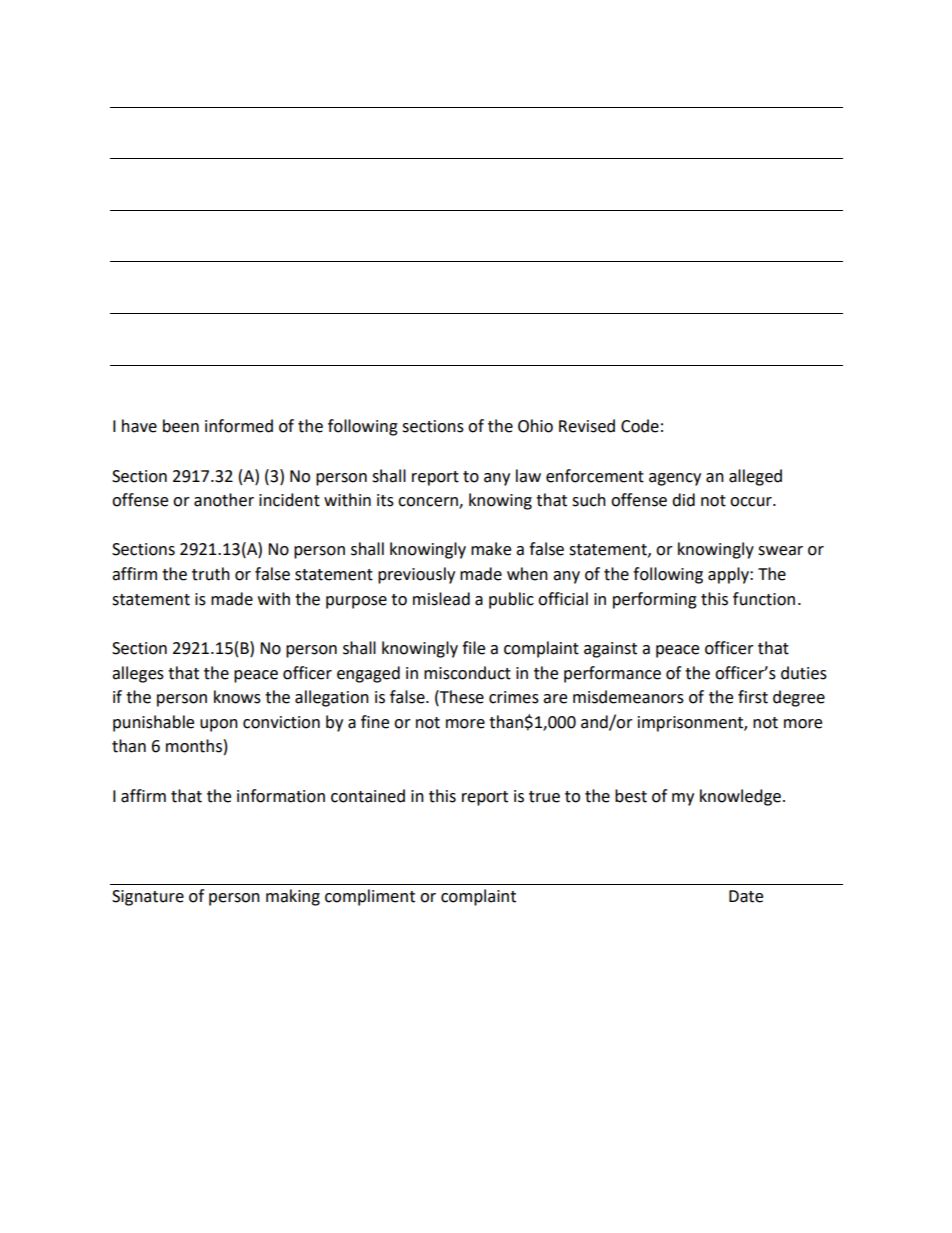 The width and height of the image is (952, 1233). Describe the element at coordinates (535, 426) in the image. I see `Ohio` at that location.
